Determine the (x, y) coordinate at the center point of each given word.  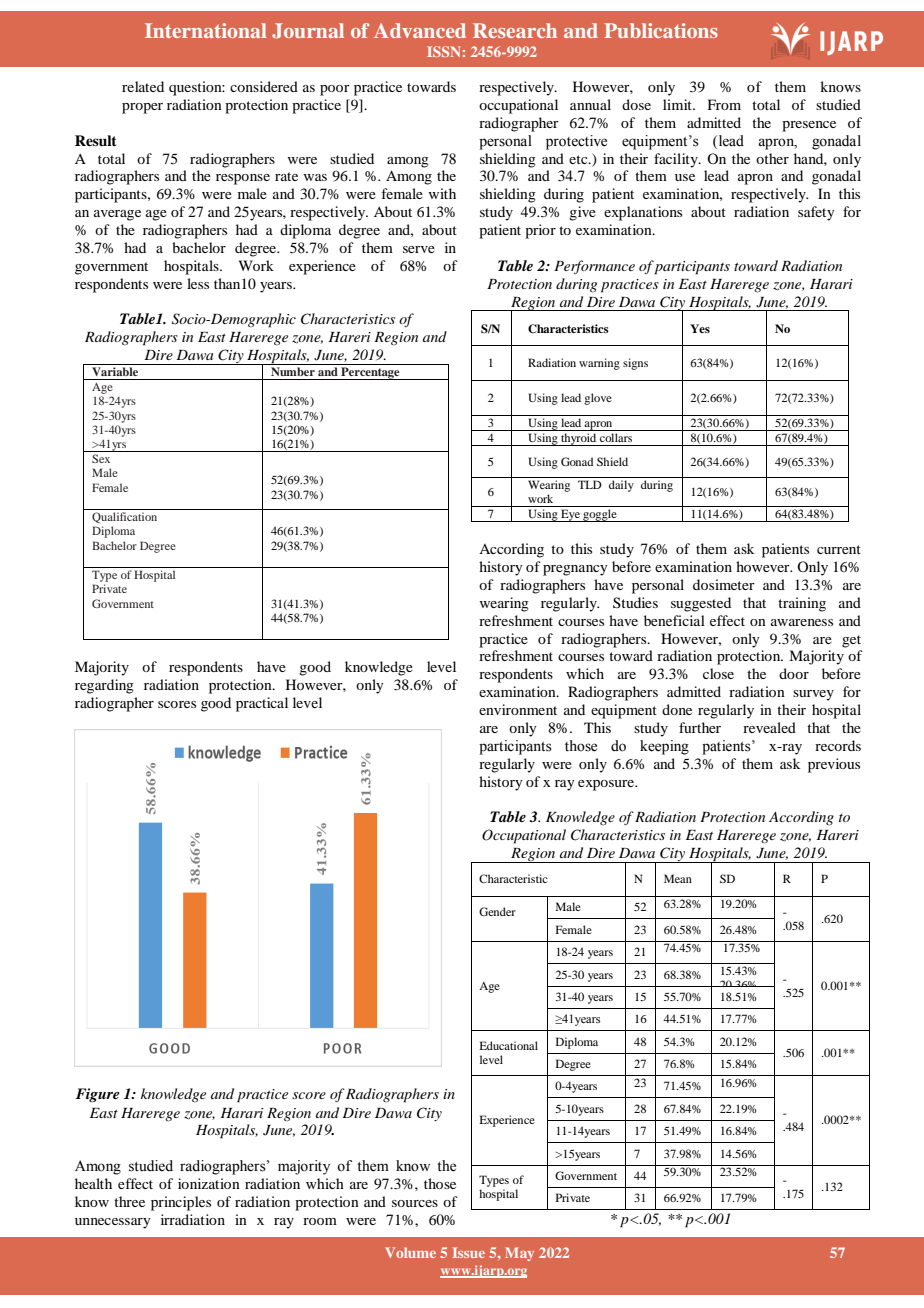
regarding (104, 686)
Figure (98, 1095)
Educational (509, 1045)
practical (262, 704)
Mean (678, 878)
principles (181, 1203)
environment (518, 709)
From (724, 104)
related (143, 86)
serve (419, 249)
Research (515, 30)
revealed (769, 727)
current (839, 549)
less (198, 283)
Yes (700, 328)
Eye (570, 515)
